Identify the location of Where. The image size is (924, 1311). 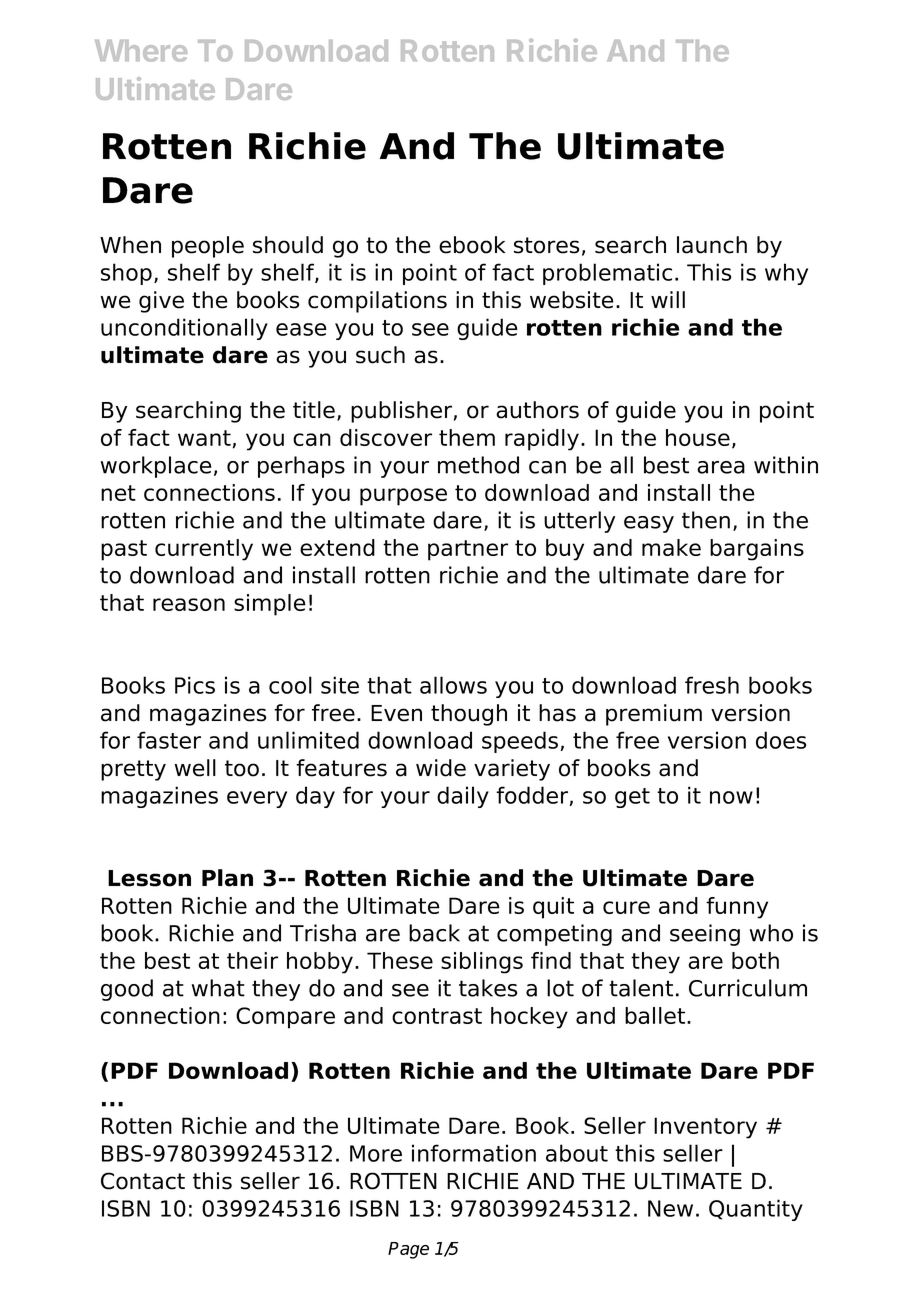
(141, 51).
